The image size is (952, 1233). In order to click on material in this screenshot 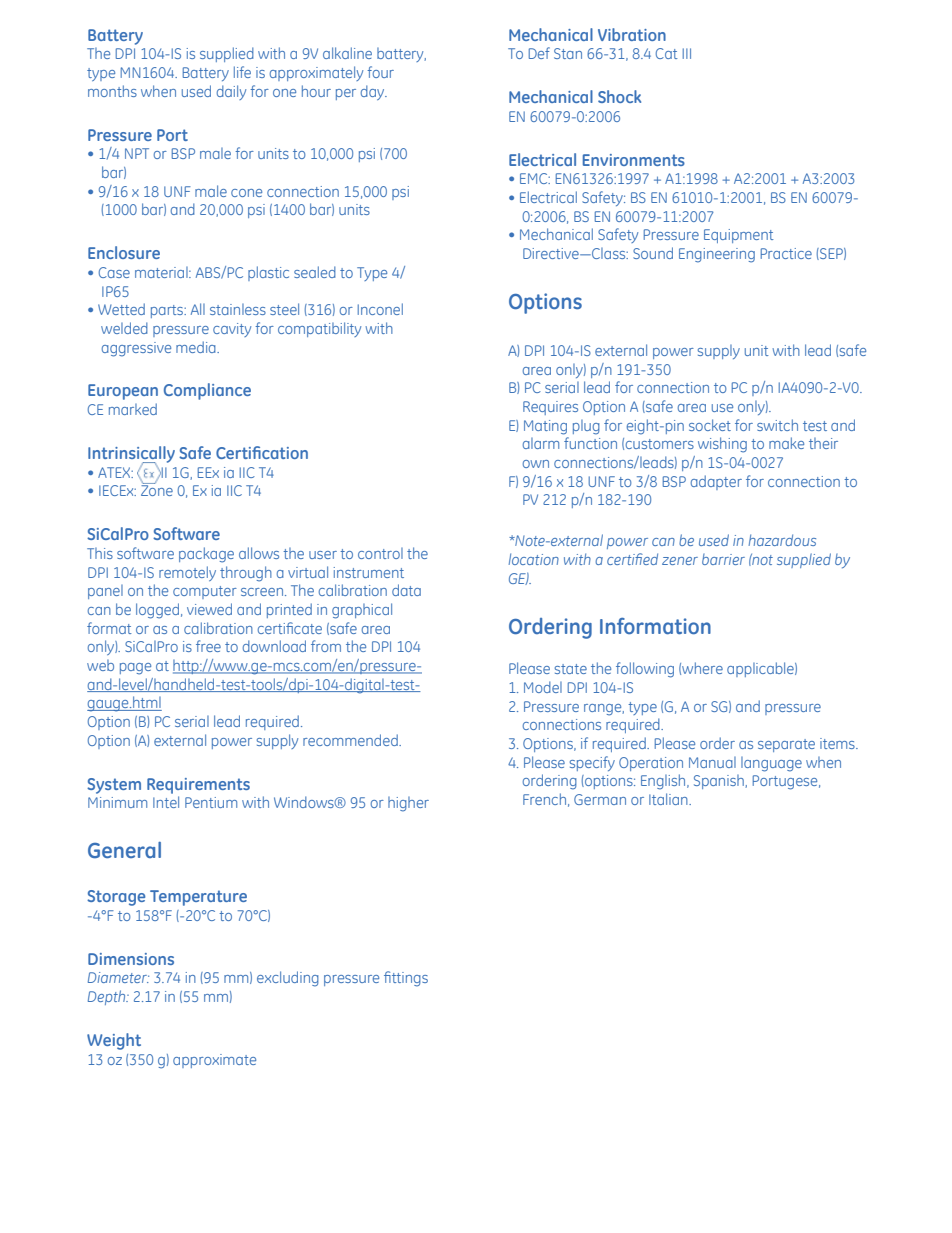, I will do `click(162, 272)`.
